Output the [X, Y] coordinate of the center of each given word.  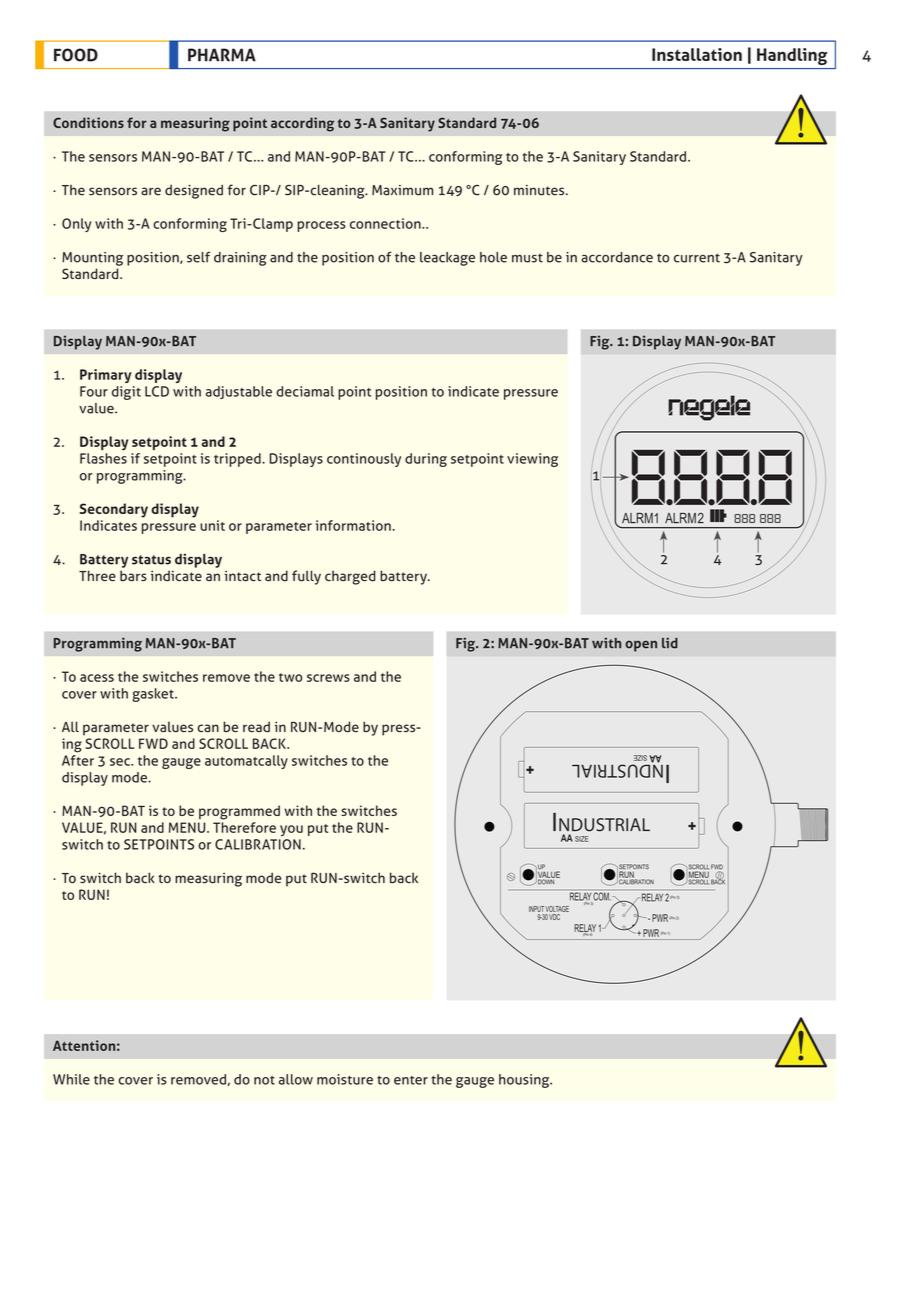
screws [328, 678]
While [71, 1079]
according [302, 124]
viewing [532, 460]
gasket [154, 695]
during [426, 460]
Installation [697, 54]
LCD [157, 391]
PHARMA [222, 55]
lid [670, 643]
